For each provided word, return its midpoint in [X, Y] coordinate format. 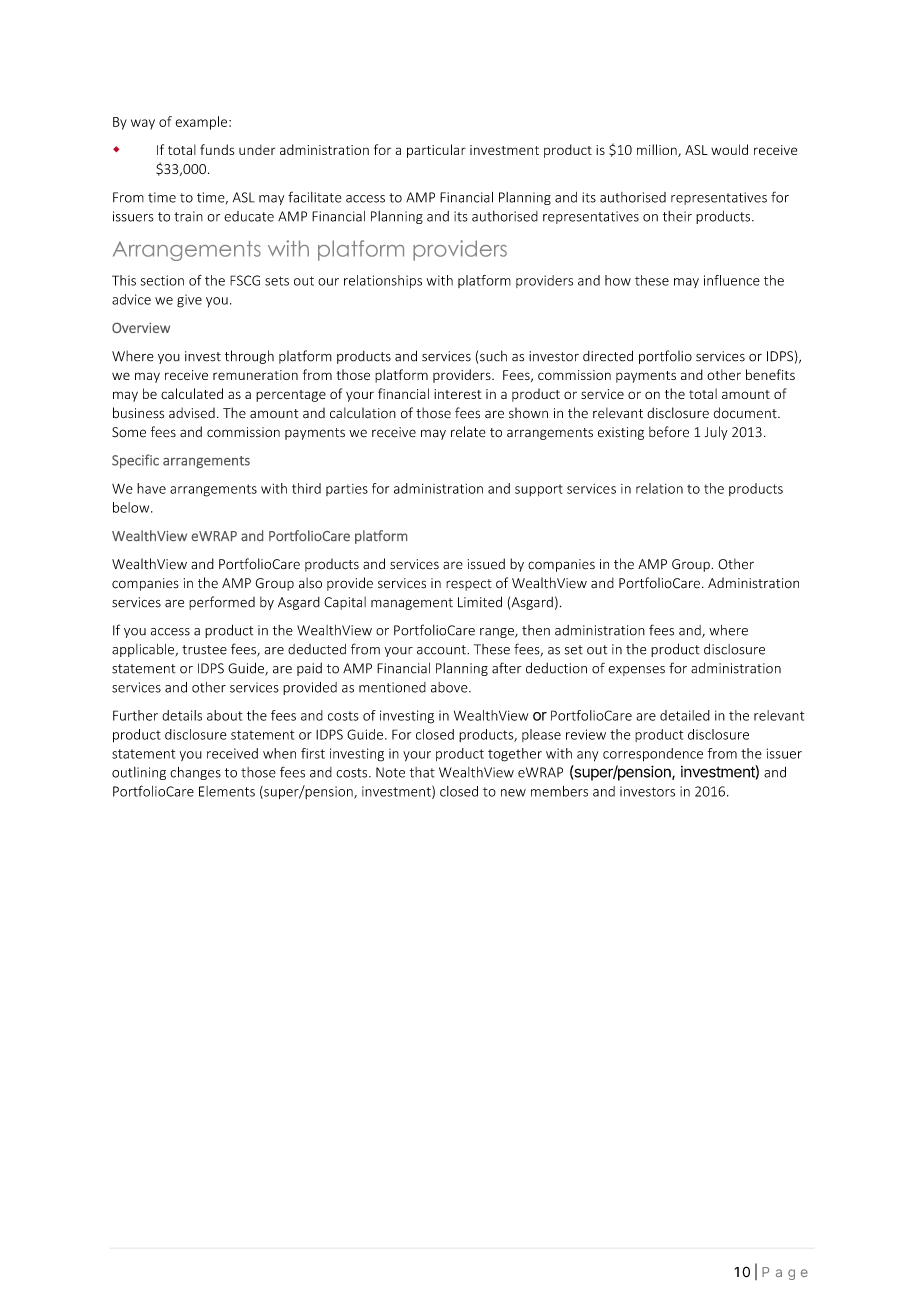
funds [217, 149]
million [658, 150]
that [422, 772]
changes [195, 773]
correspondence [653, 755]
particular [436, 151]
